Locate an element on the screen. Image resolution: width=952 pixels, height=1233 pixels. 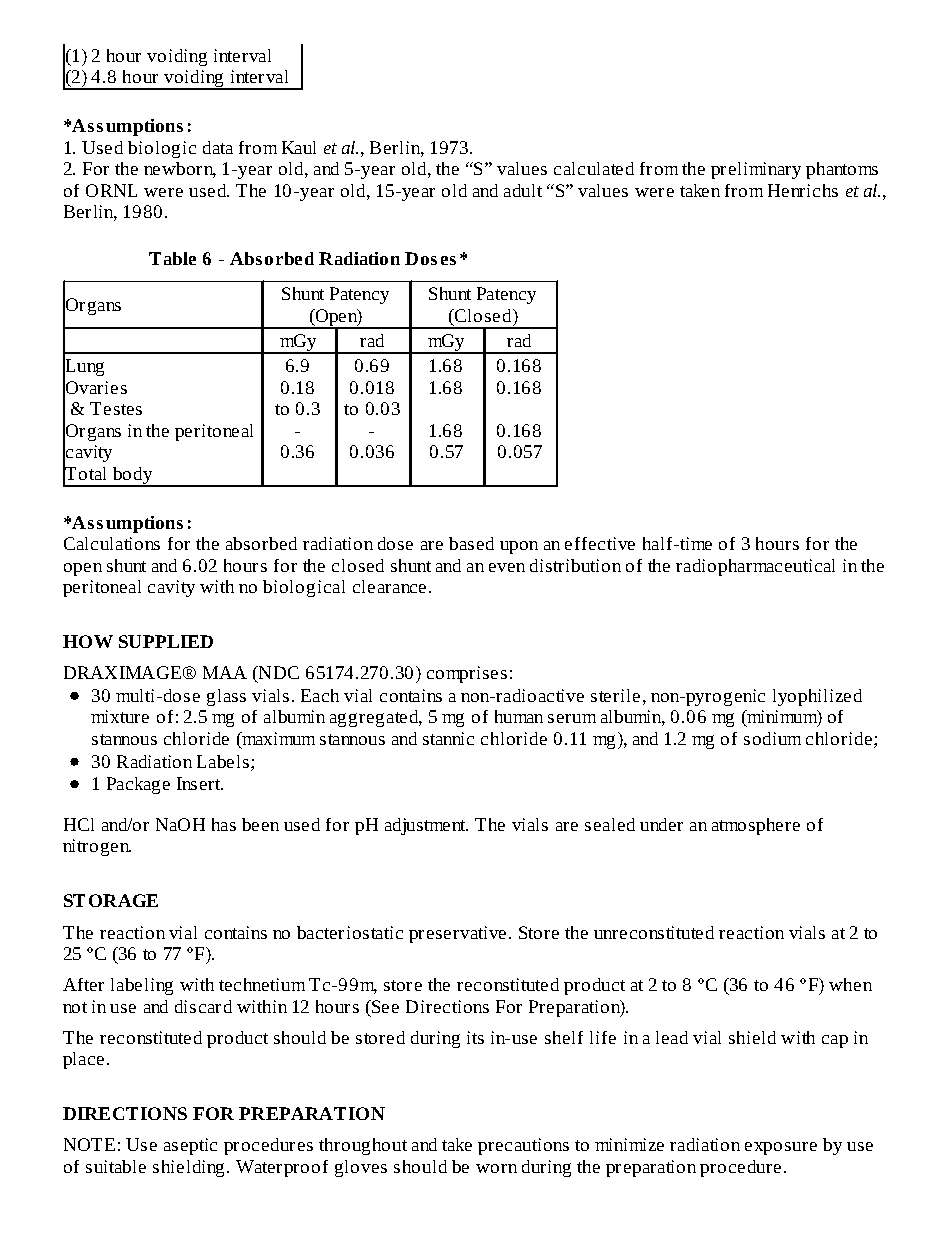
atmosphere is located at coordinates (756, 826).
